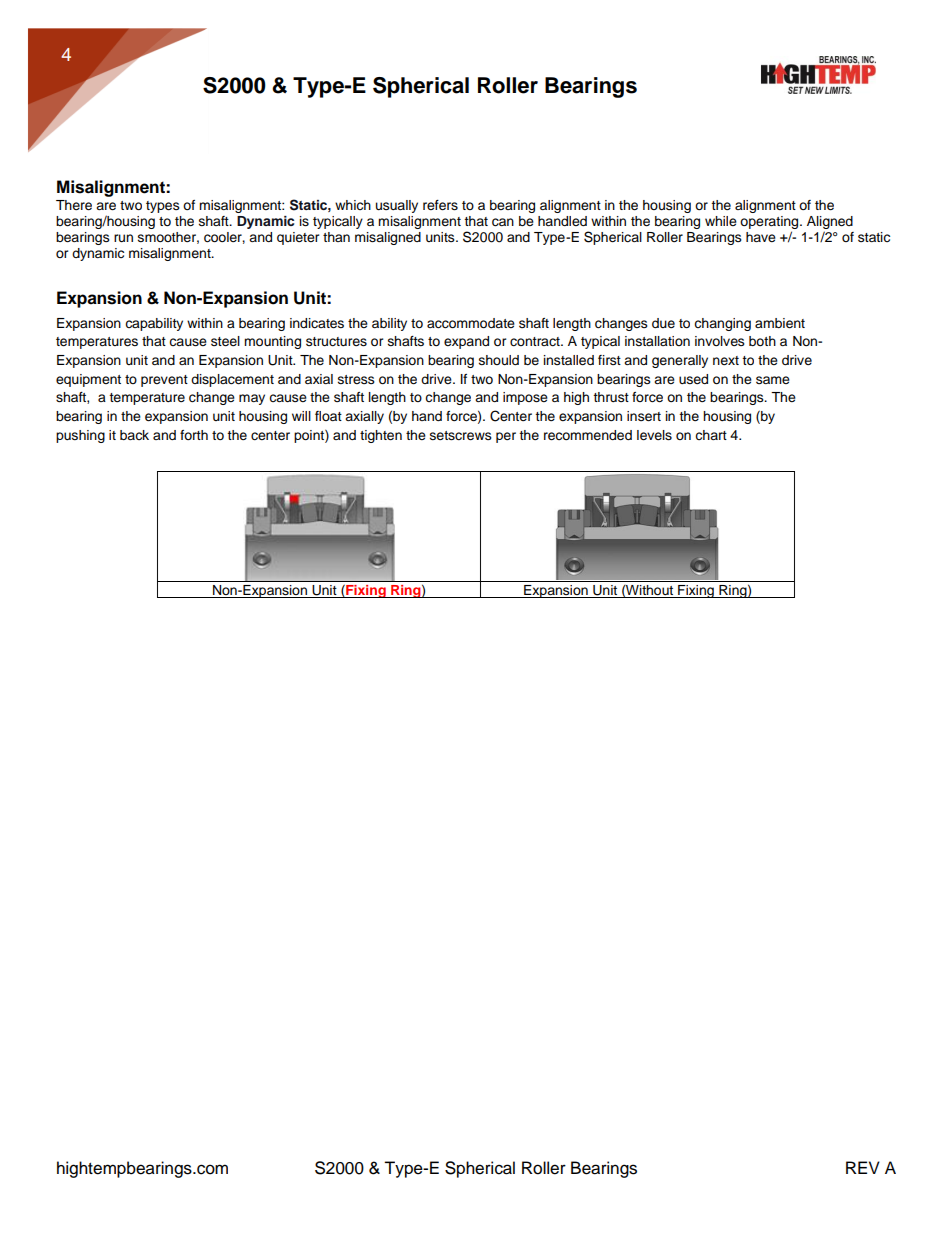 This screenshot has width=952, height=1233. What do you see at coordinates (721, 221) in the screenshot?
I see `while` at bounding box center [721, 221].
